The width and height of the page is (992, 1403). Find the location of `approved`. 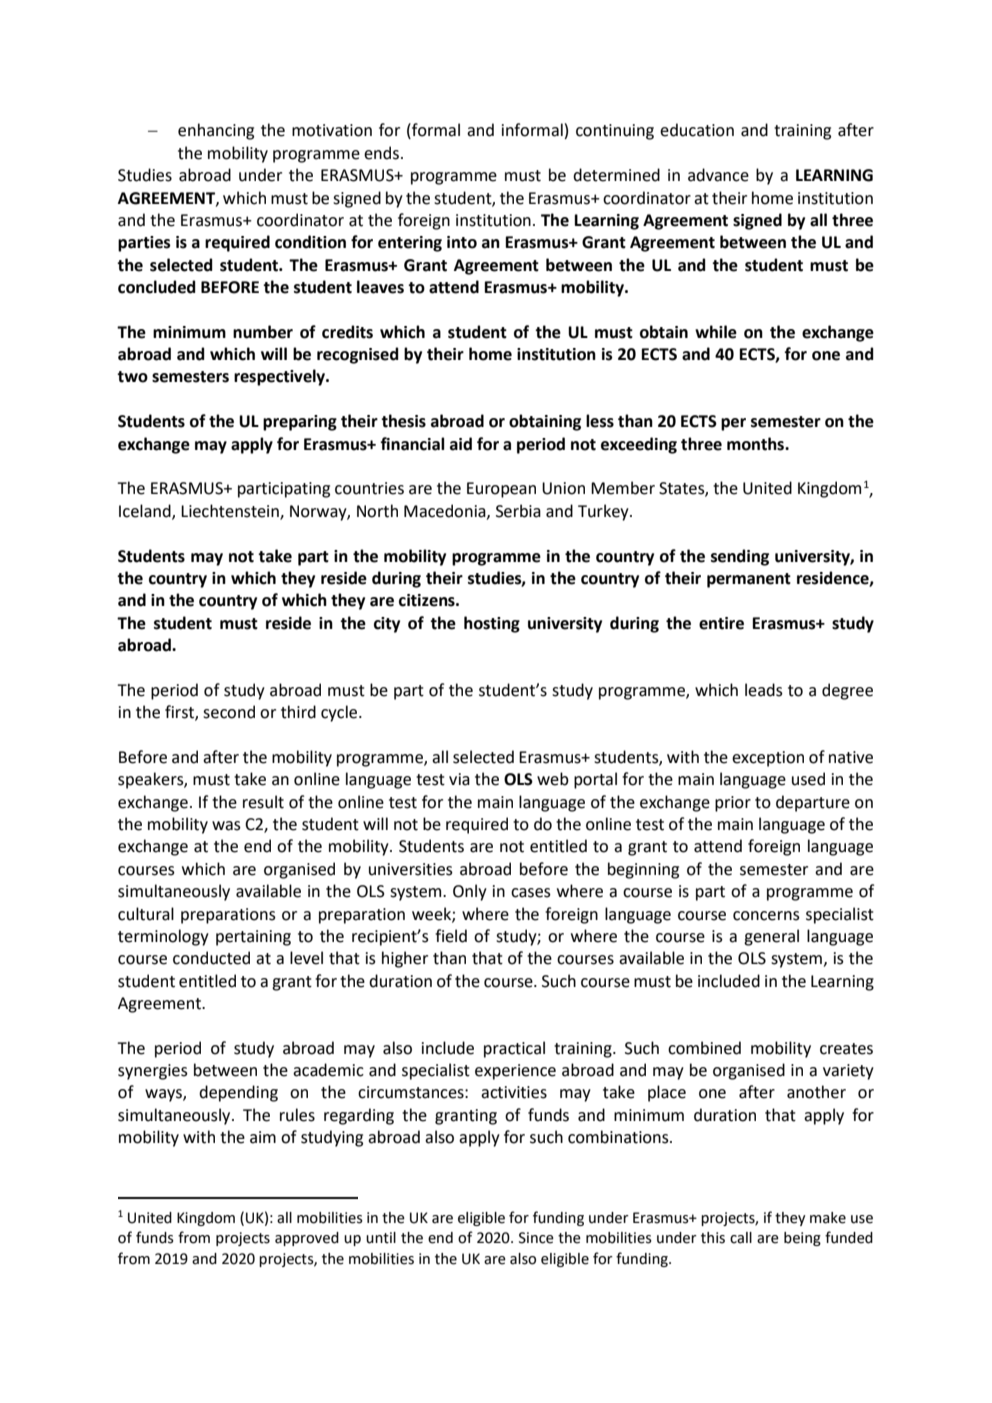

approved is located at coordinates (307, 1239).
